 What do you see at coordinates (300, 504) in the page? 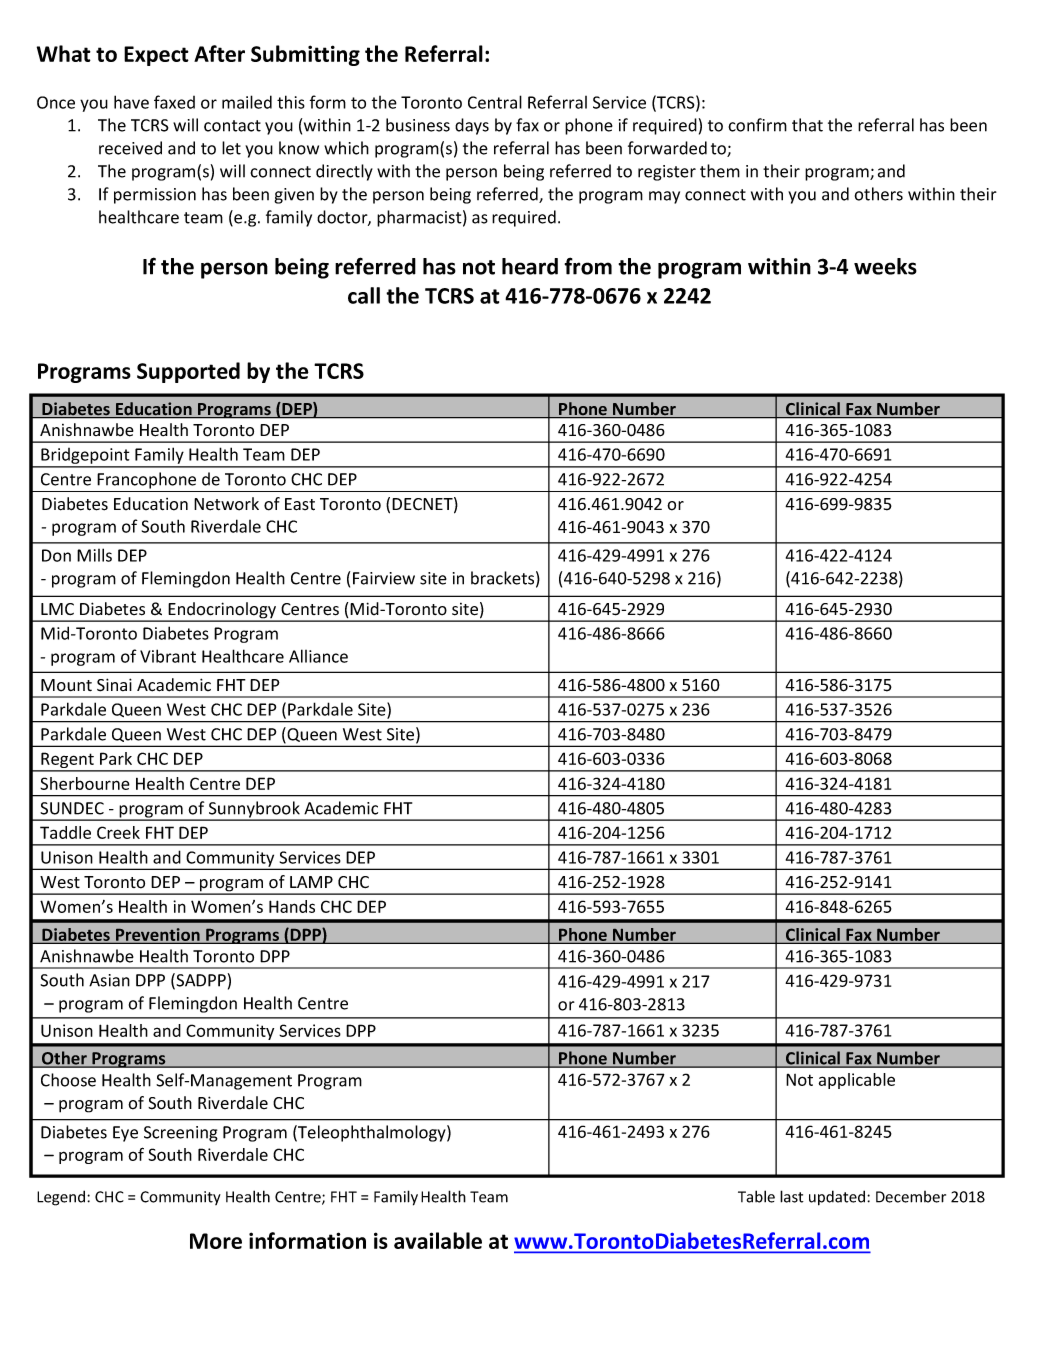
I see `East` at bounding box center [300, 504].
